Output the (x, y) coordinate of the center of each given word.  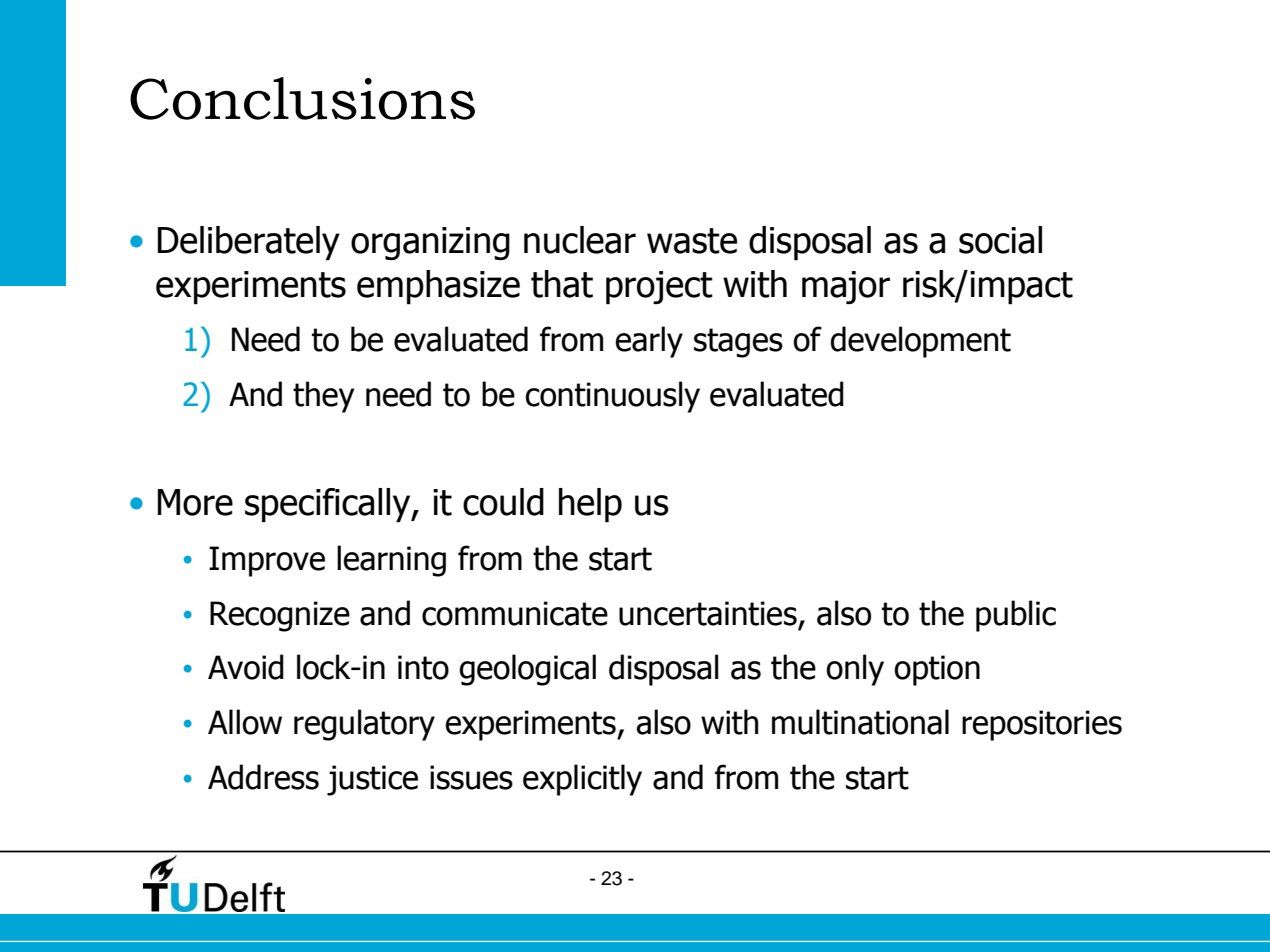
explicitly (582, 780)
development (920, 342)
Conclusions (302, 98)
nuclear (580, 240)
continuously (612, 397)
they (323, 397)
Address (263, 777)
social (1000, 240)
